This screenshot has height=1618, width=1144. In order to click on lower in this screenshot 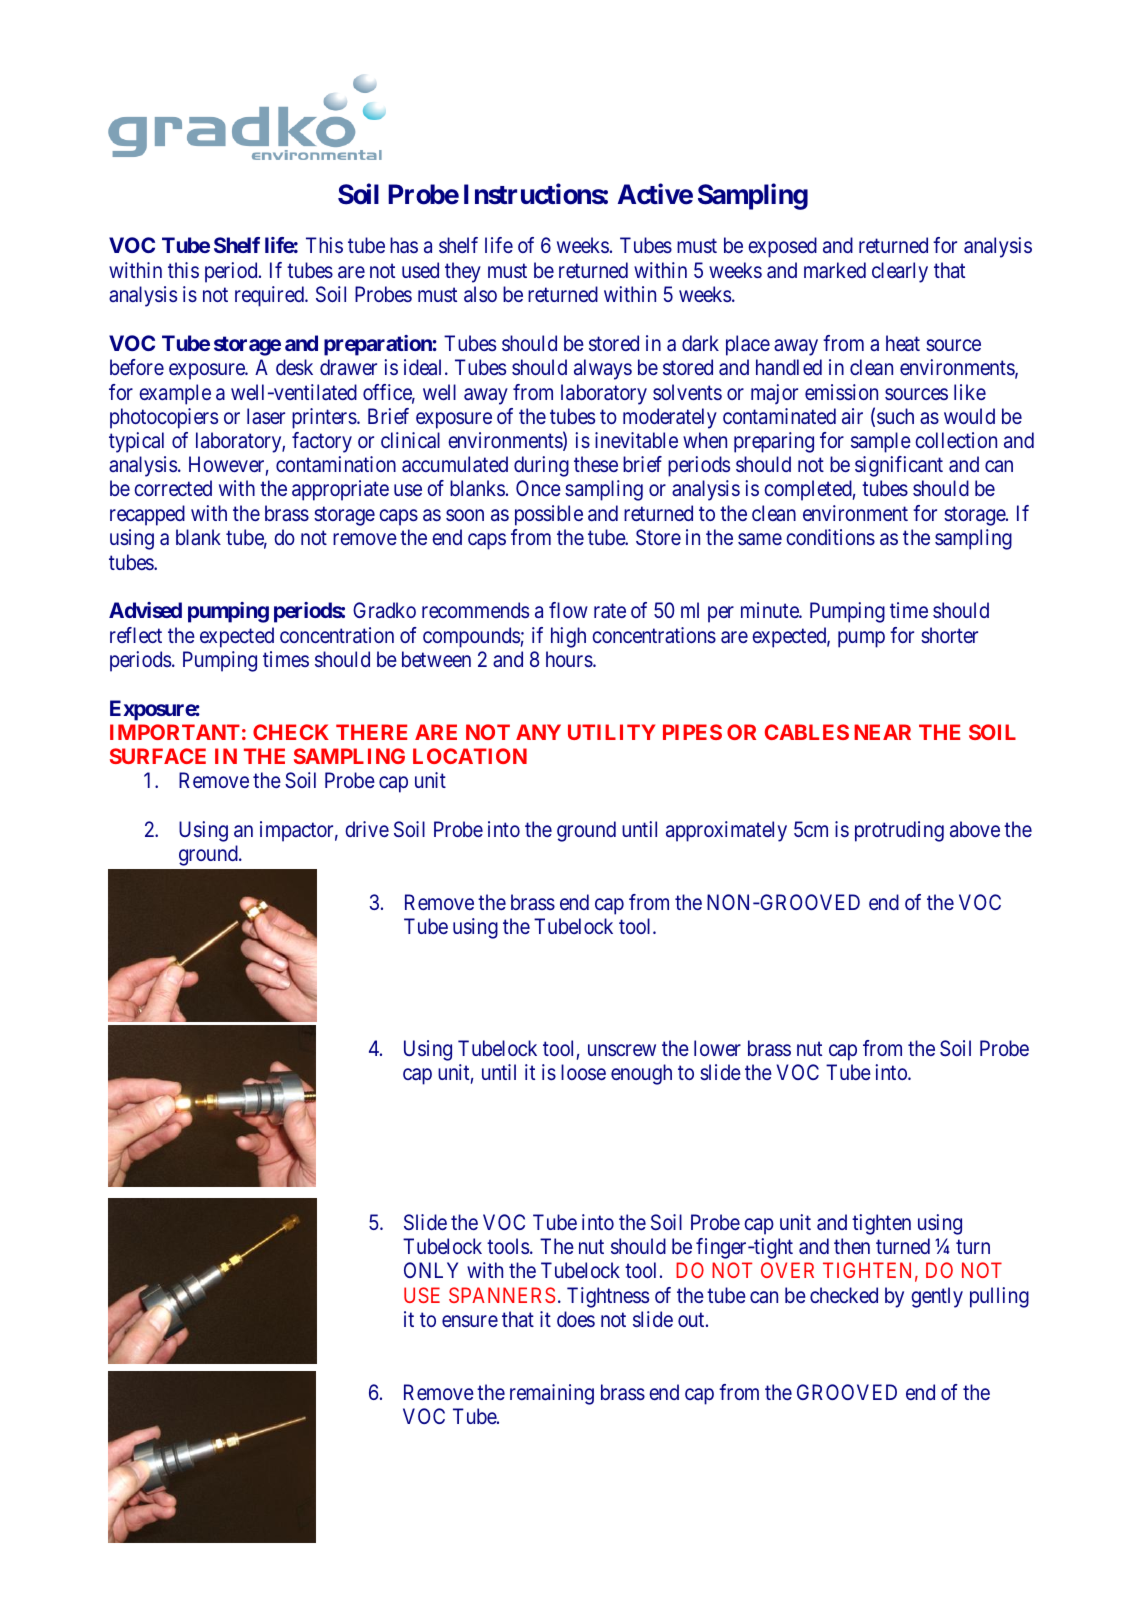, I will do `click(717, 1048)`.
